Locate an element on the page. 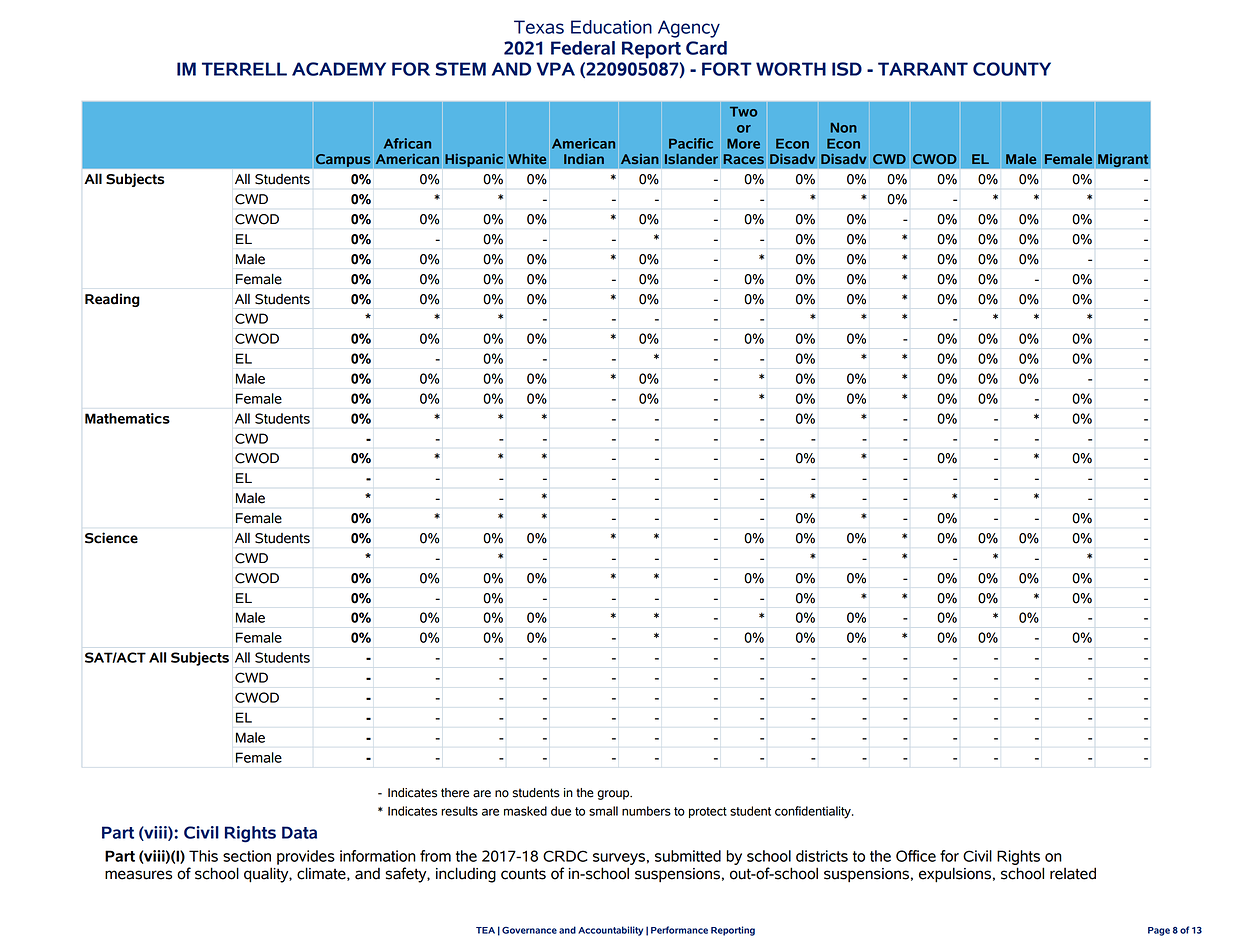  COUNTY is located at coordinates (1012, 69).
